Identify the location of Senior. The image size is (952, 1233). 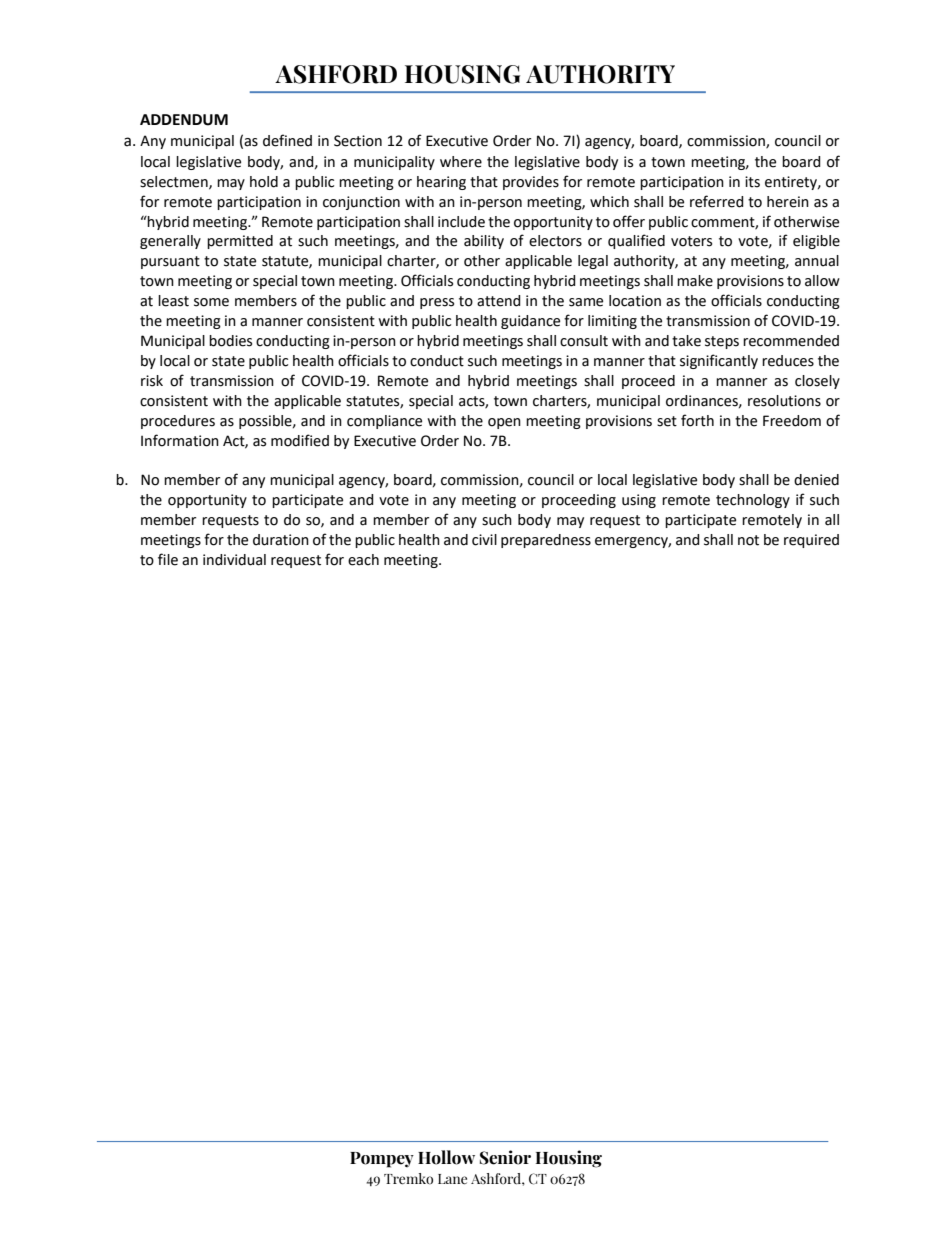
(505, 1157).
